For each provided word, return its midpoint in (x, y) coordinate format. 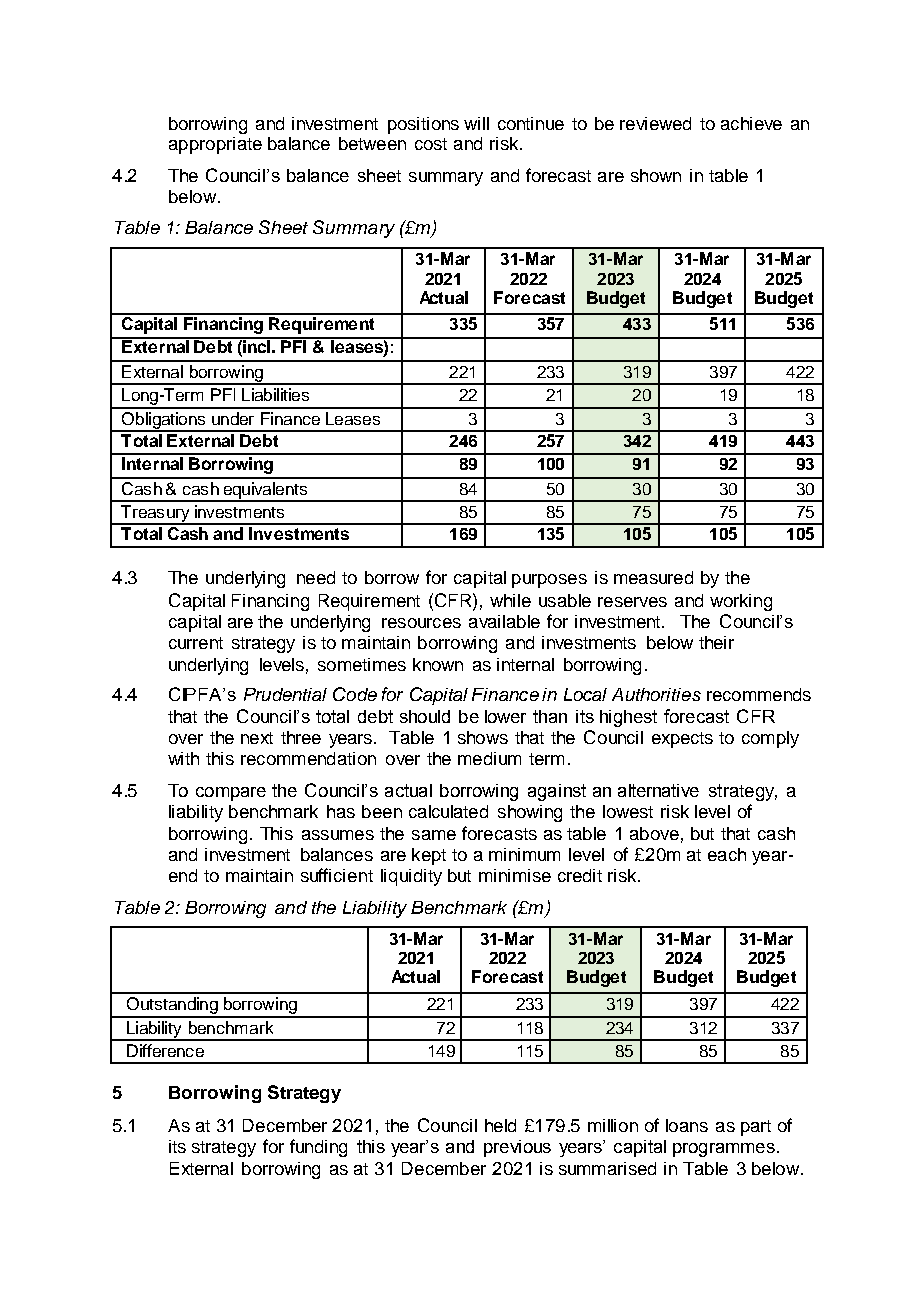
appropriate (215, 145)
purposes (549, 581)
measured (653, 577)
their (716, 642)
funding (318, 1148)
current (196, 643)
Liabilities (275, 394)
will (476, 123)
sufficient (337, 875)
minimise (515, 875)
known (438, 664)
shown (656, 175)
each (727, 854)
